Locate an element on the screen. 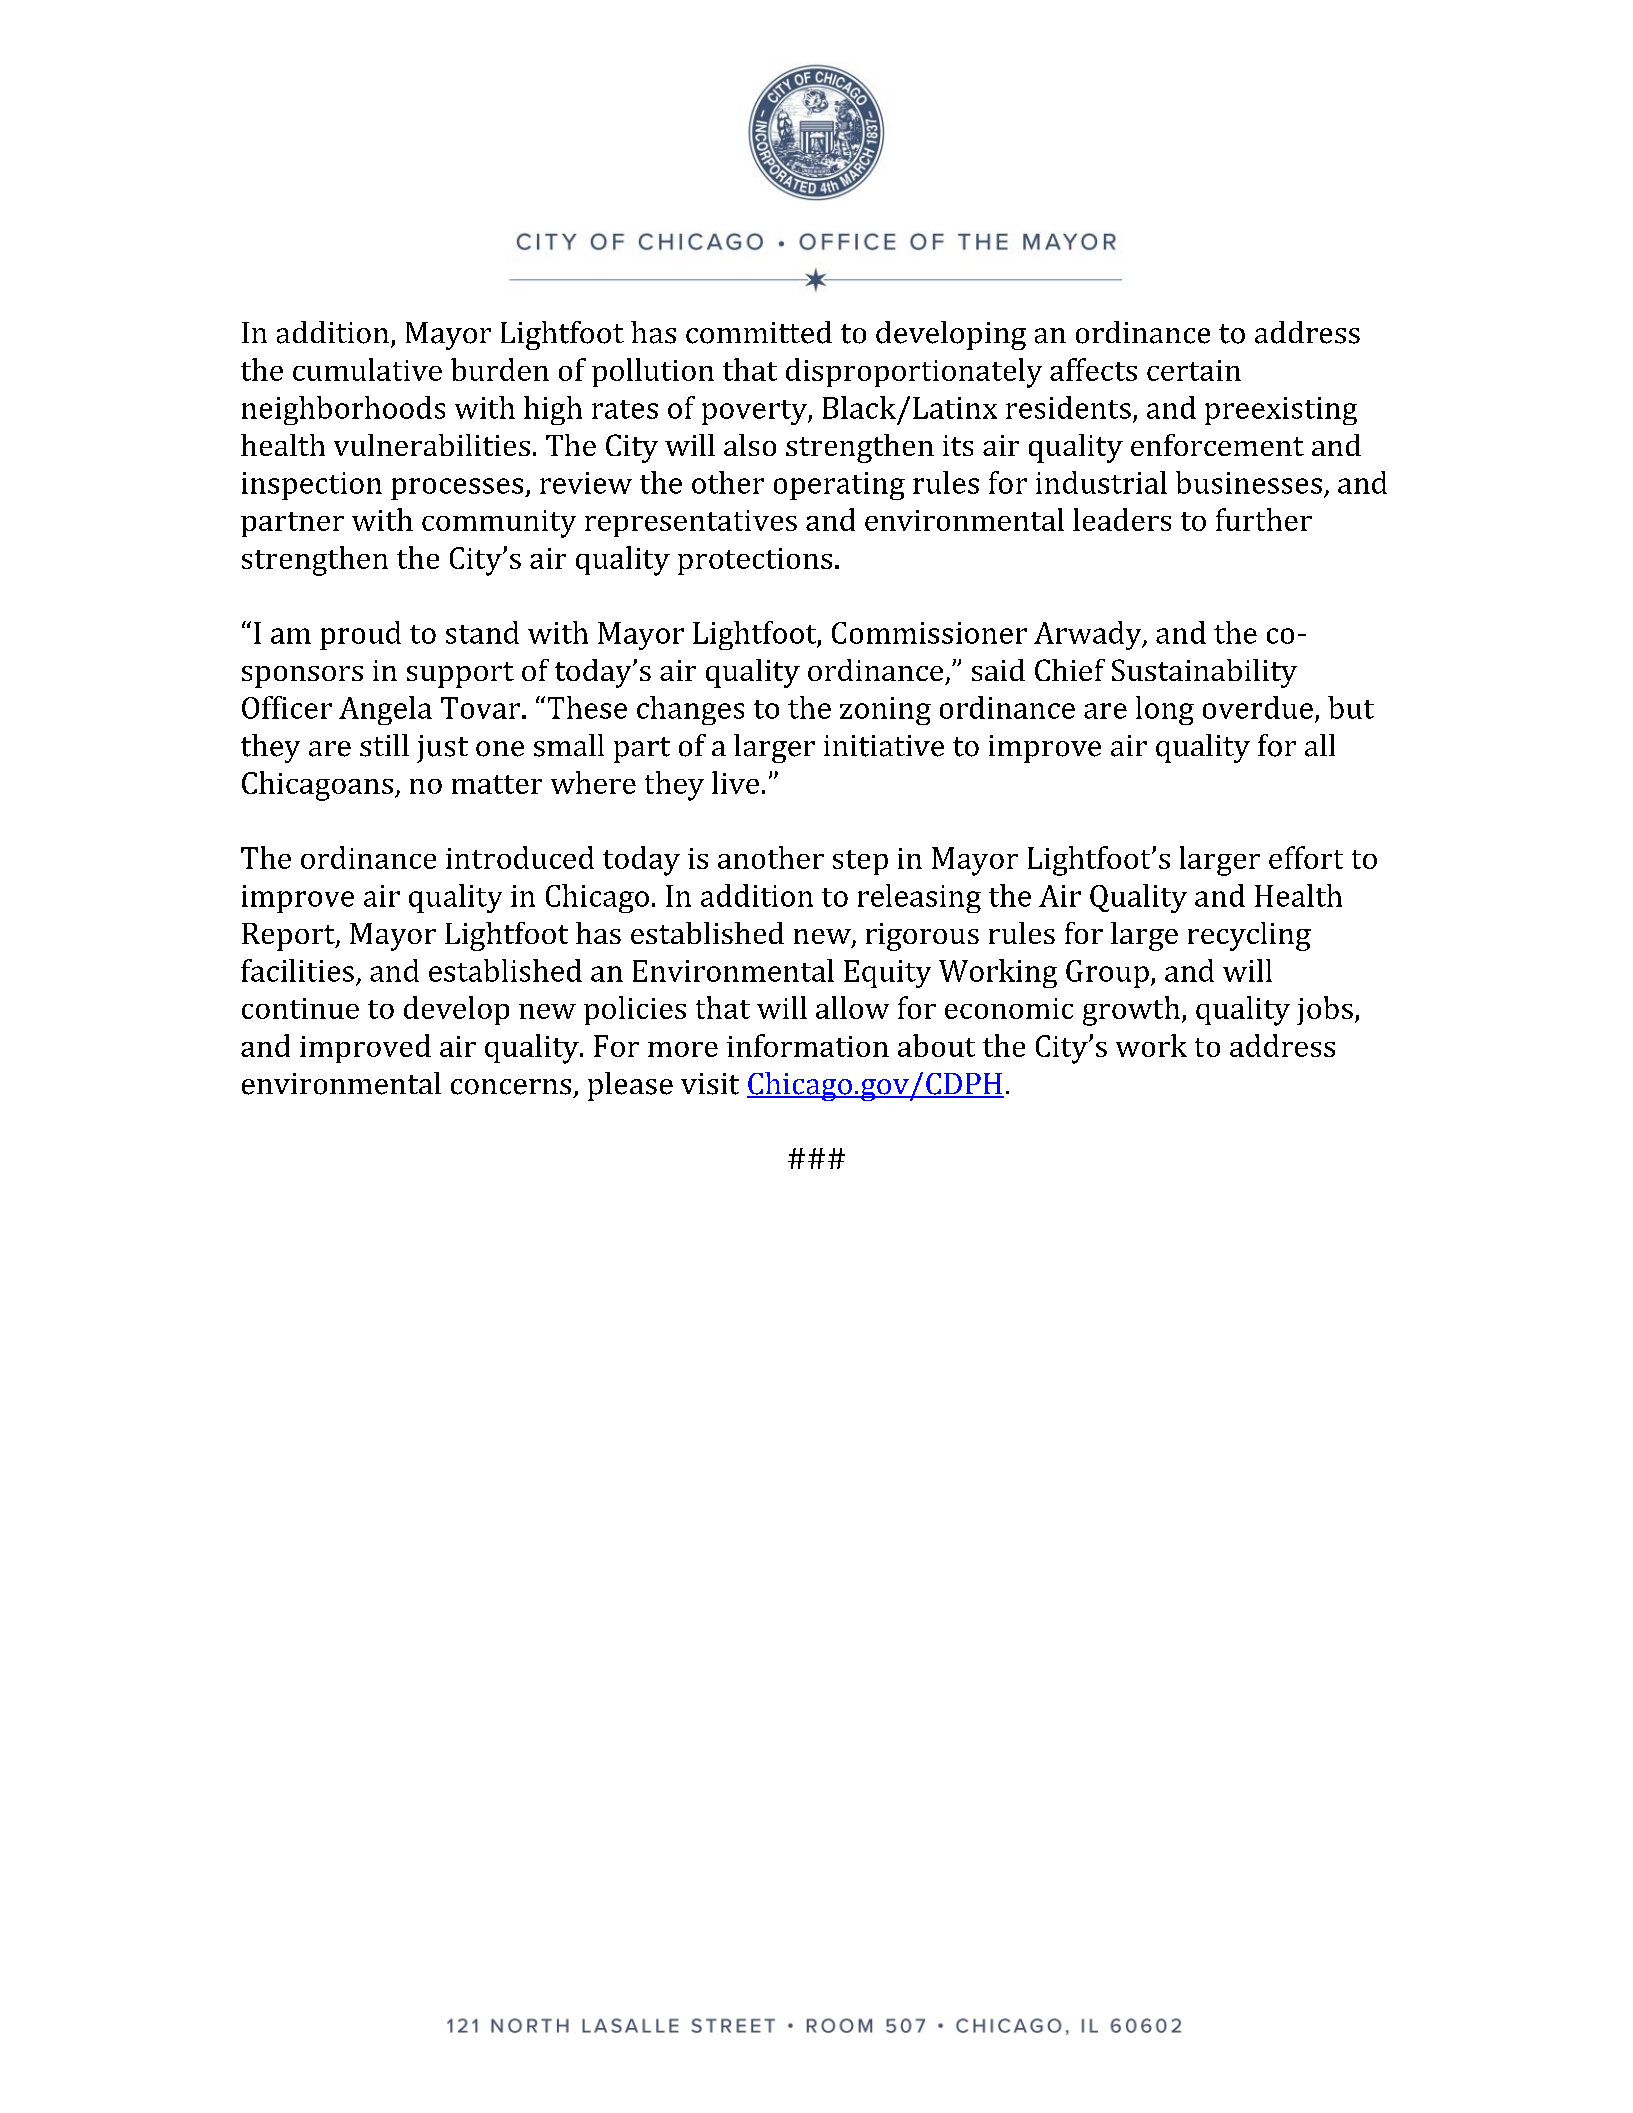 This screenshot has height=2113, width=1633. step is located at coordinates (860, 862).
